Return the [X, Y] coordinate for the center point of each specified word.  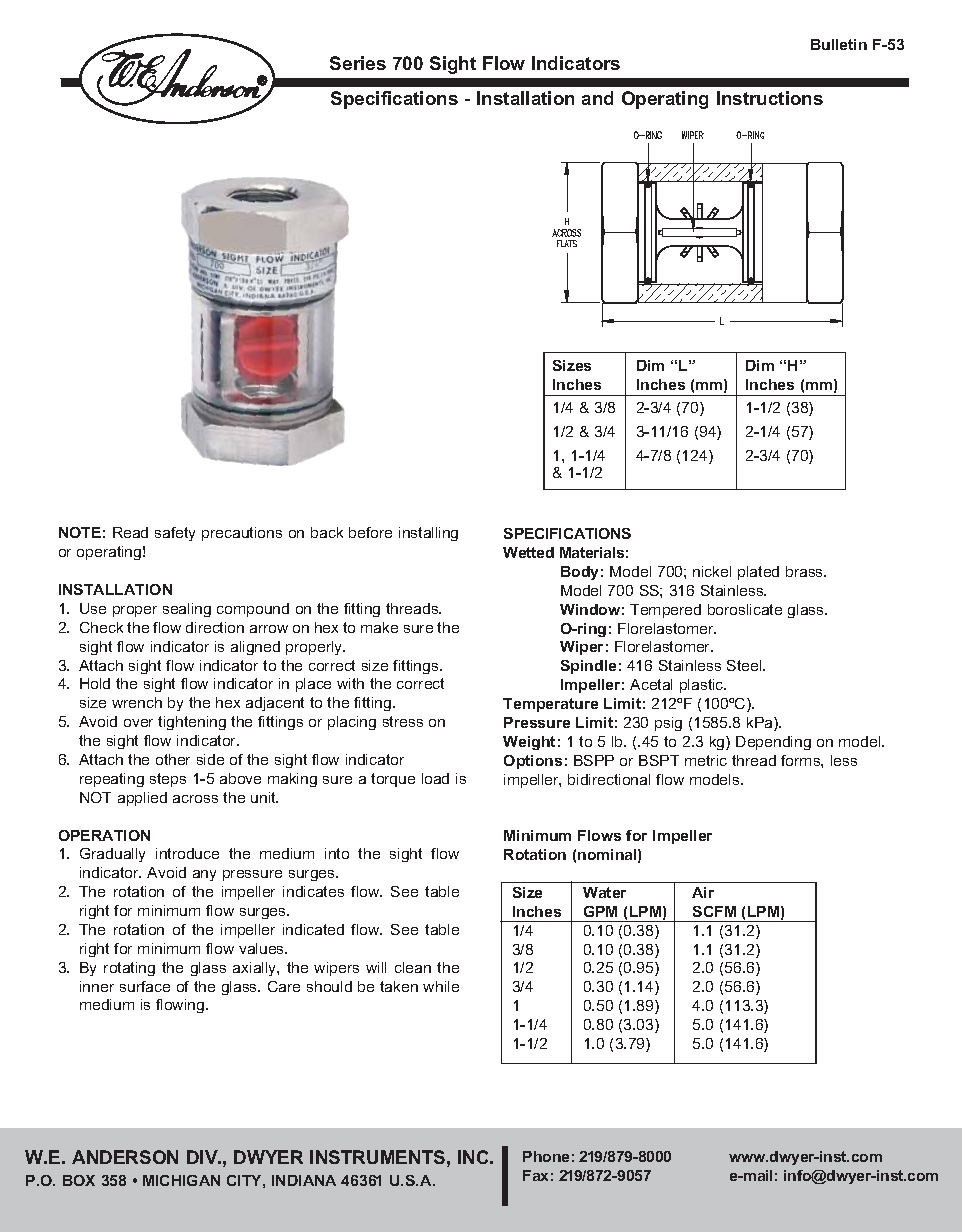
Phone [546, 1156]
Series [358, 63]
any [204, 875]
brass [806, 571]
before [370, 532]
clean [413, 967]
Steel [745, 665]
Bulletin [839, 44]
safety [175, 534]
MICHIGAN [181, 1180]
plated [758, 573]
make [379, 627]
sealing [187, 610]
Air [703, 892]
